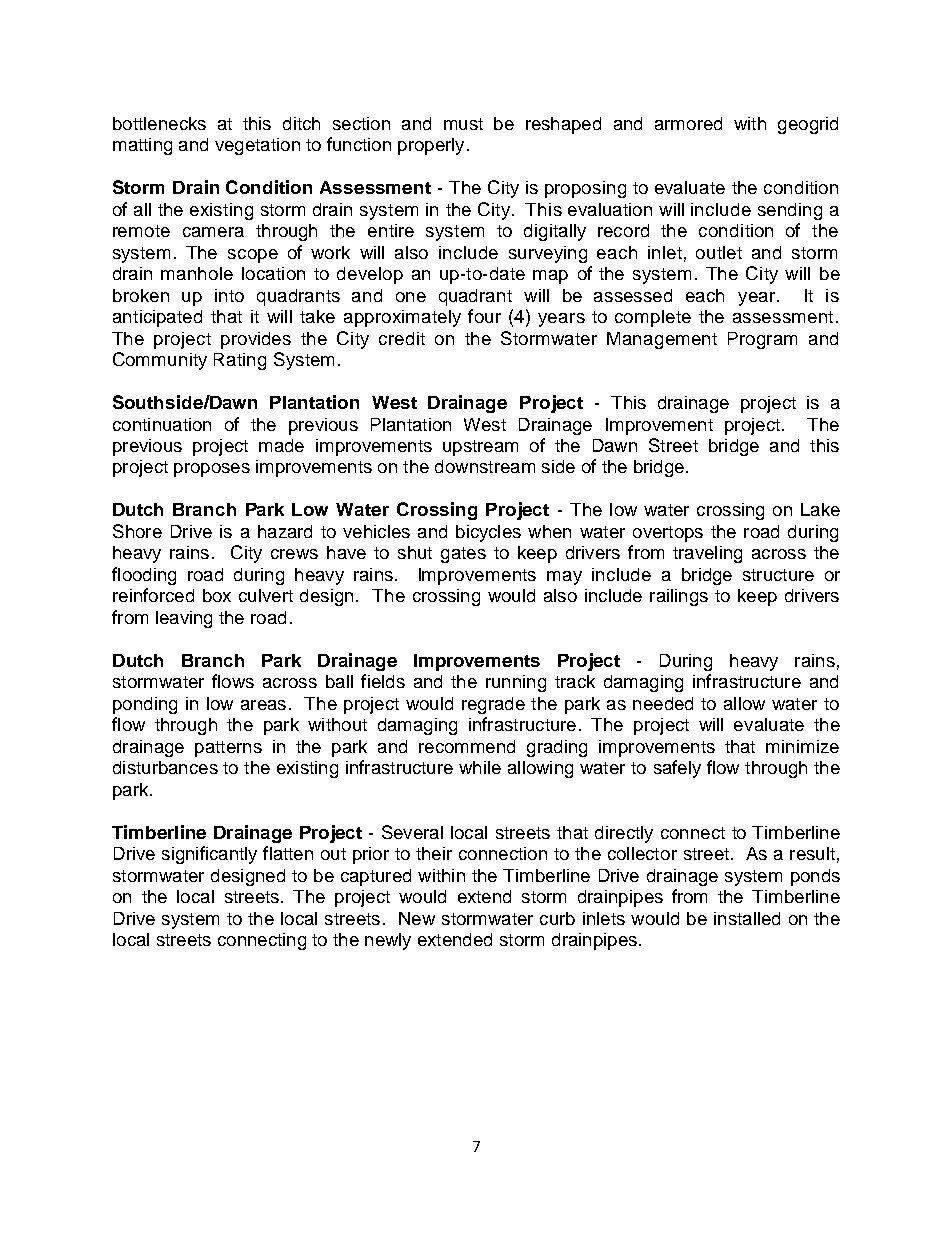 Image resolution: width=952 pixels, height=1233 pixels. I want to click on traveling, so click(707, 554).
